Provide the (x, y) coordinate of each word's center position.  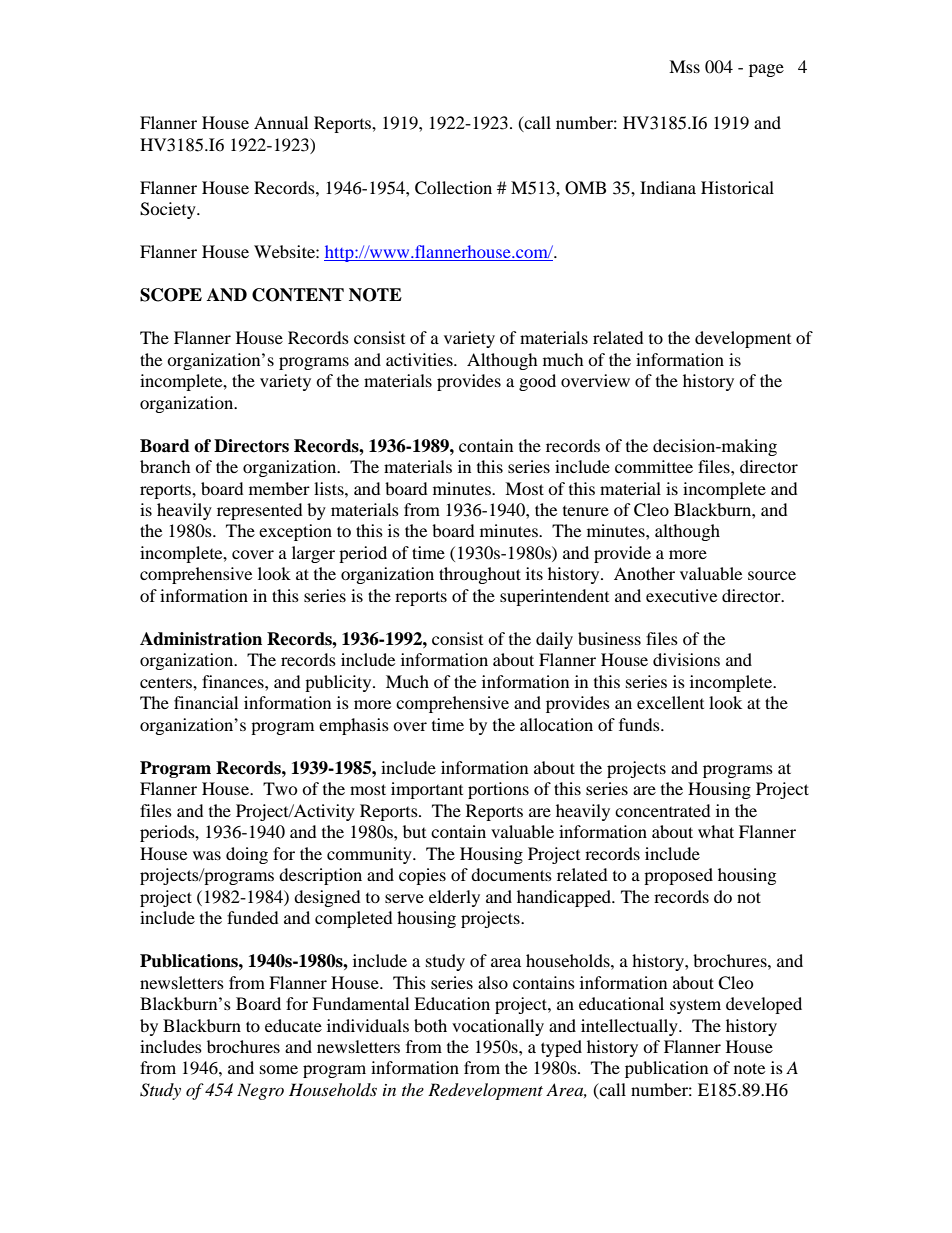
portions (498, 790)
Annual (281, 122)
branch (165, 466)
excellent (670, 702)
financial (206, 702)
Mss (684, 66)
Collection (453, 188)
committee (654, 466)
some (279, 1069)
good (537, 382)
